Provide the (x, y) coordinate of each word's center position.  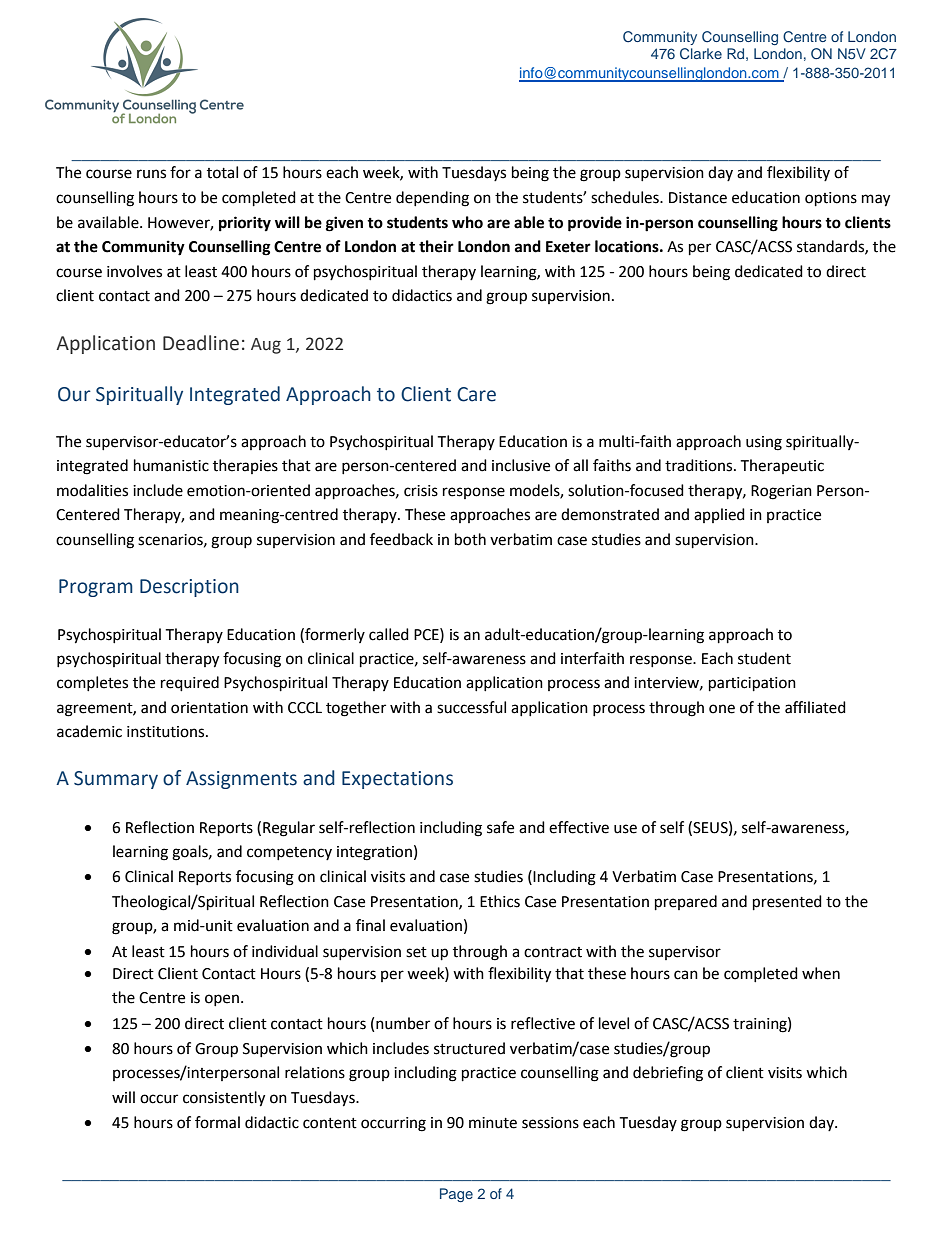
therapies (245, 466)
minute (493, 1123)
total (222, 172)
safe (500, 827)
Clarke (701, 53)
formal (217, 1122)
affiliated (815, 707)
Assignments (241, 780)
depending (432, 199)
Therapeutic (782, 466)
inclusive (521, 465)
